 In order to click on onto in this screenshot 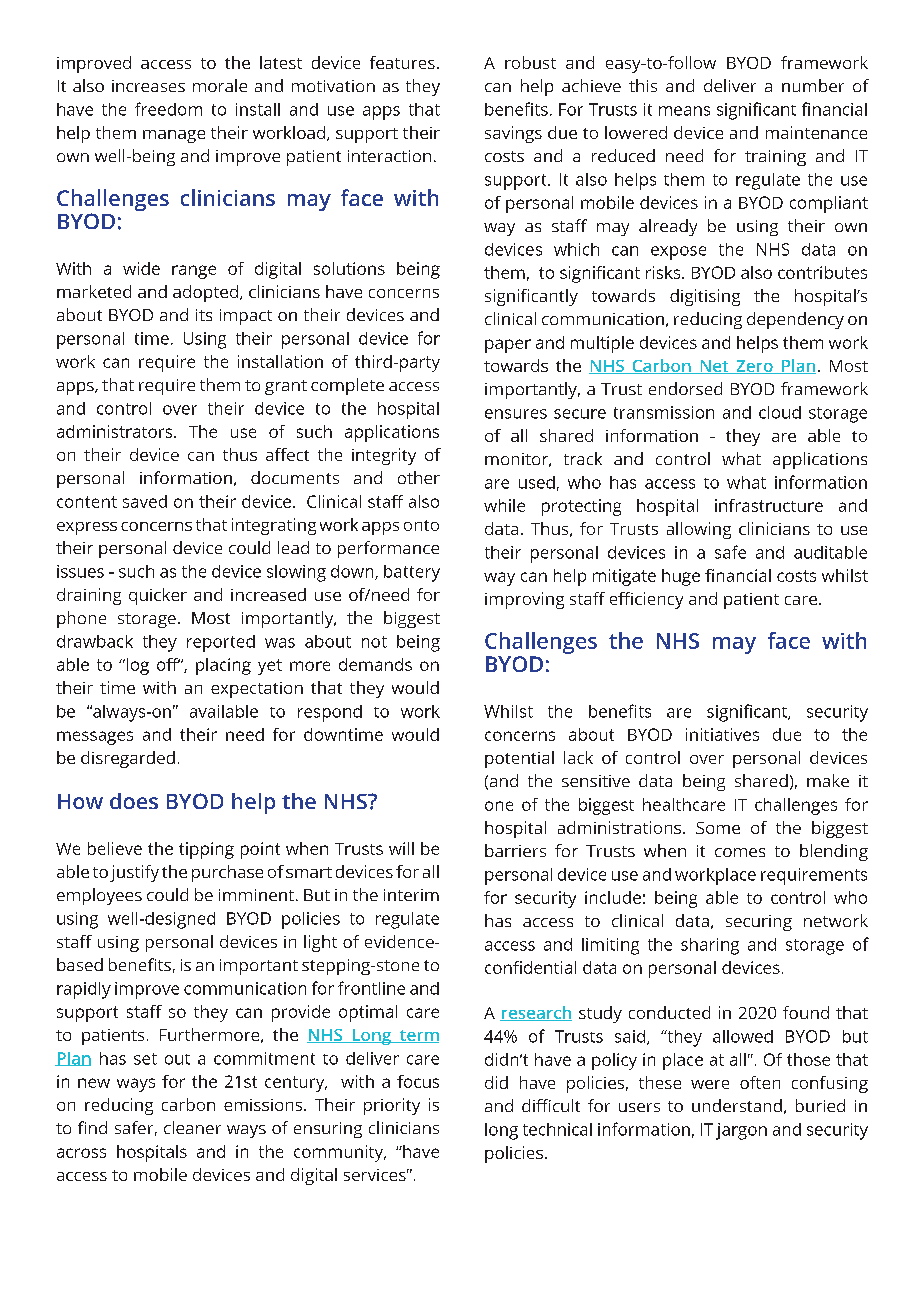, I will do `click(421, 525)`.
